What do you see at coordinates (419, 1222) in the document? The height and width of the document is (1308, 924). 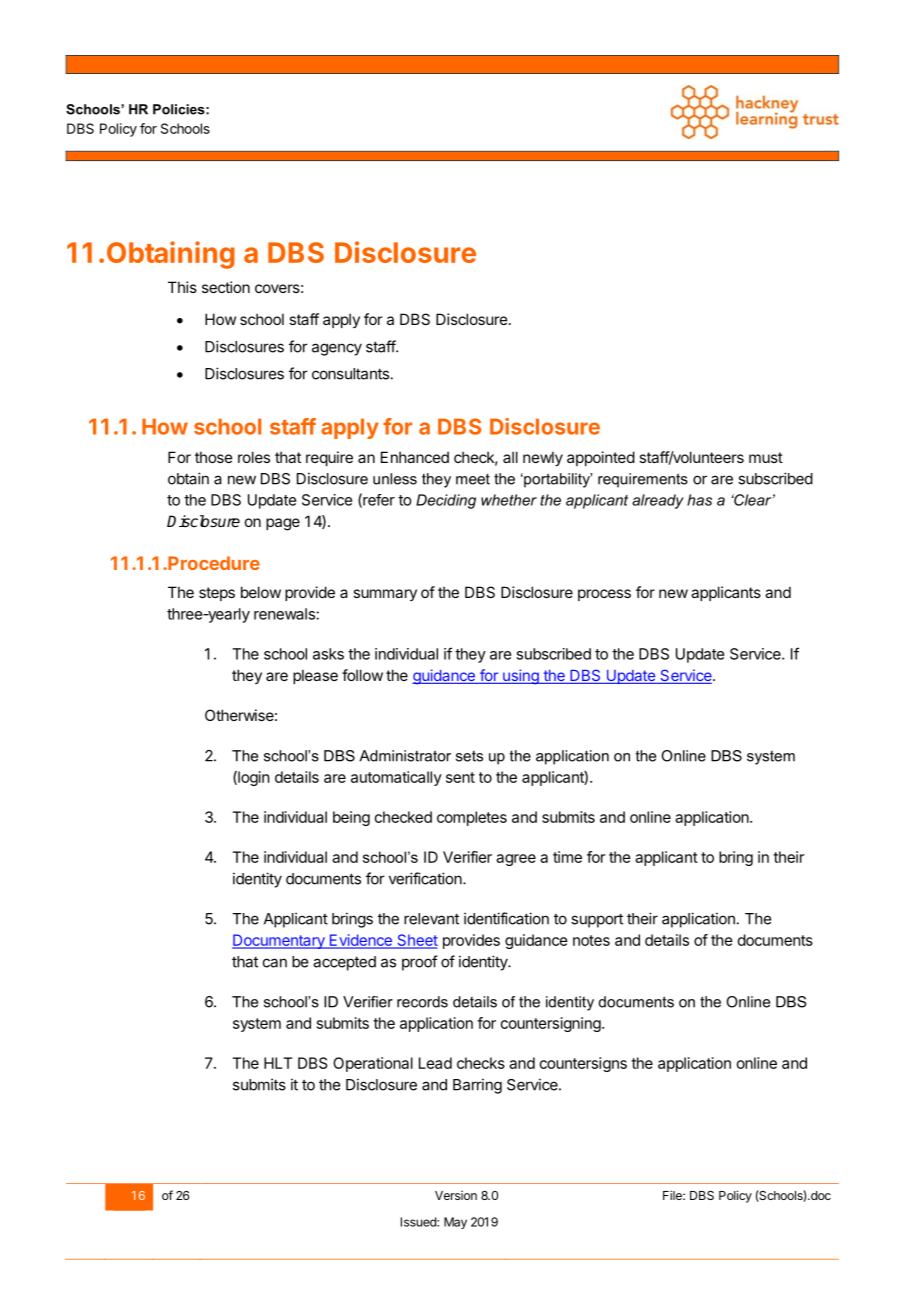 I see `Issued` at bounding box center [419, 1222].
